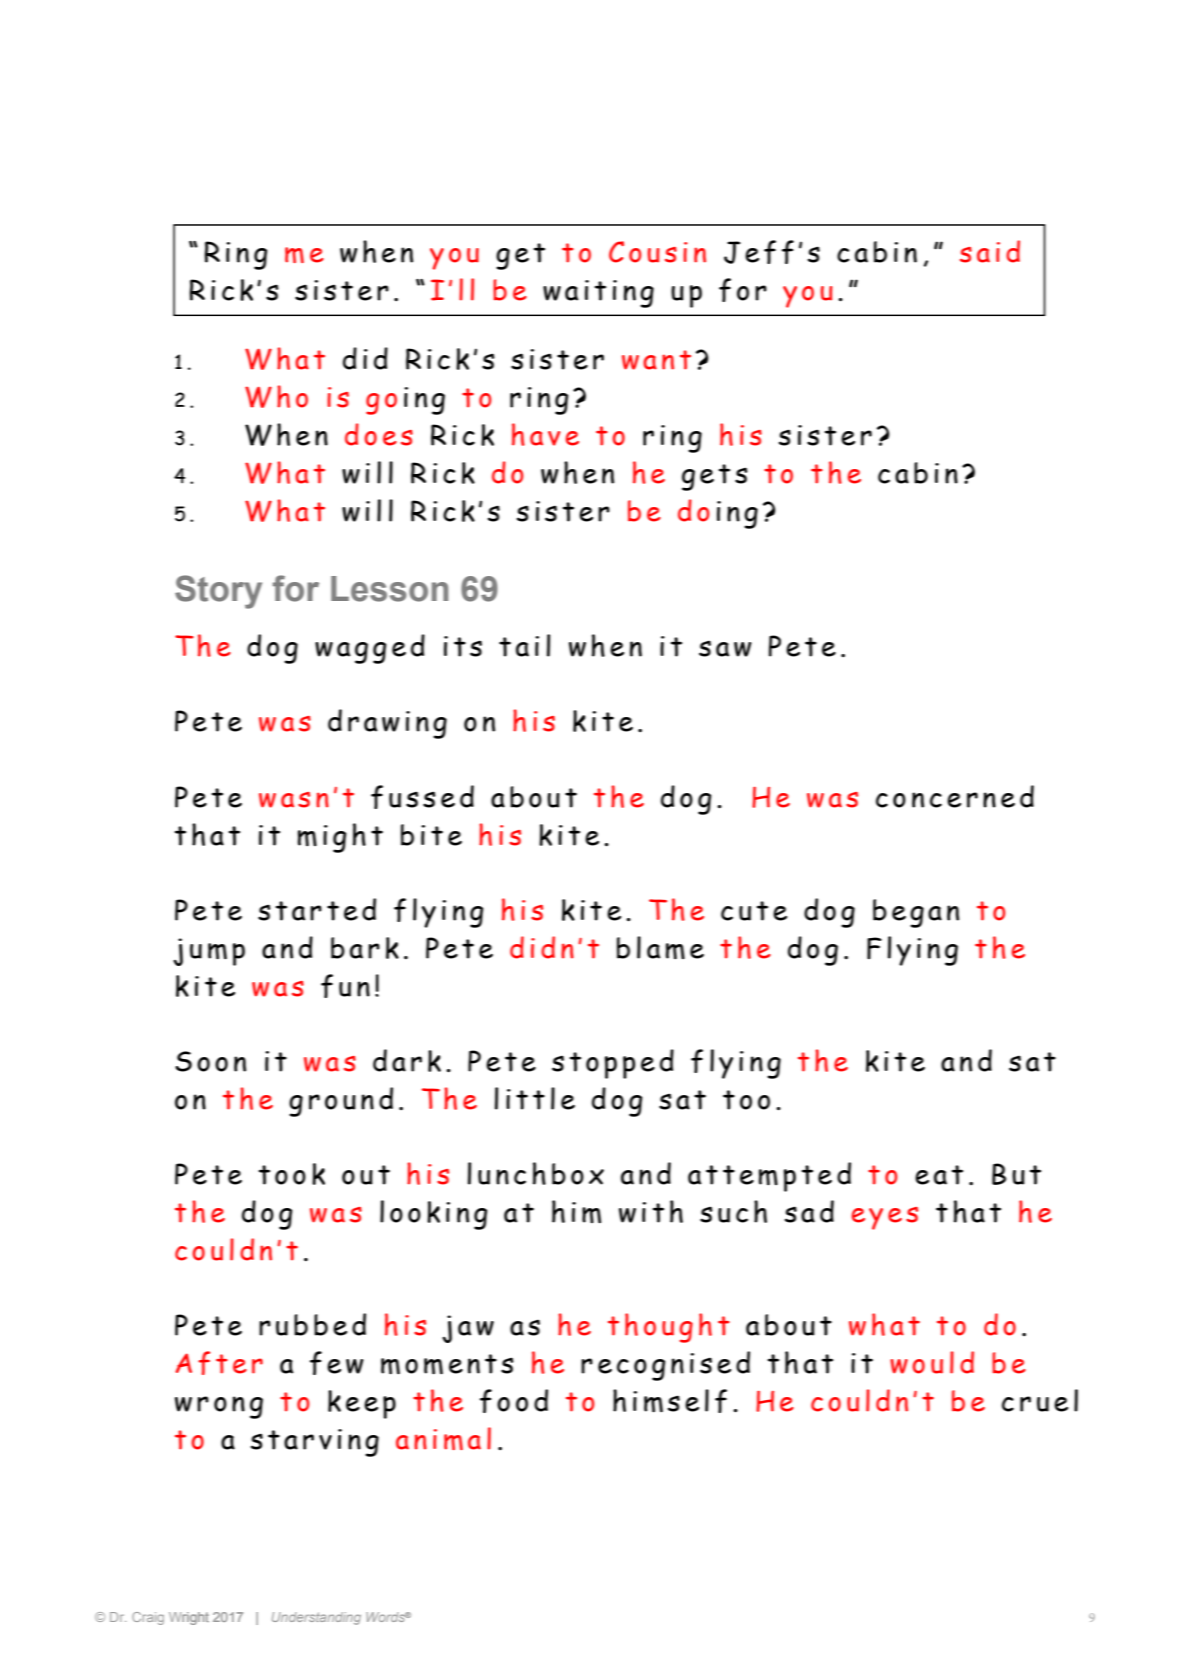 The image size is (1183, 1673). What do you see at coordinates (990, 251) in the screenshot?
I see `said` at bounding box center [990, 251].
